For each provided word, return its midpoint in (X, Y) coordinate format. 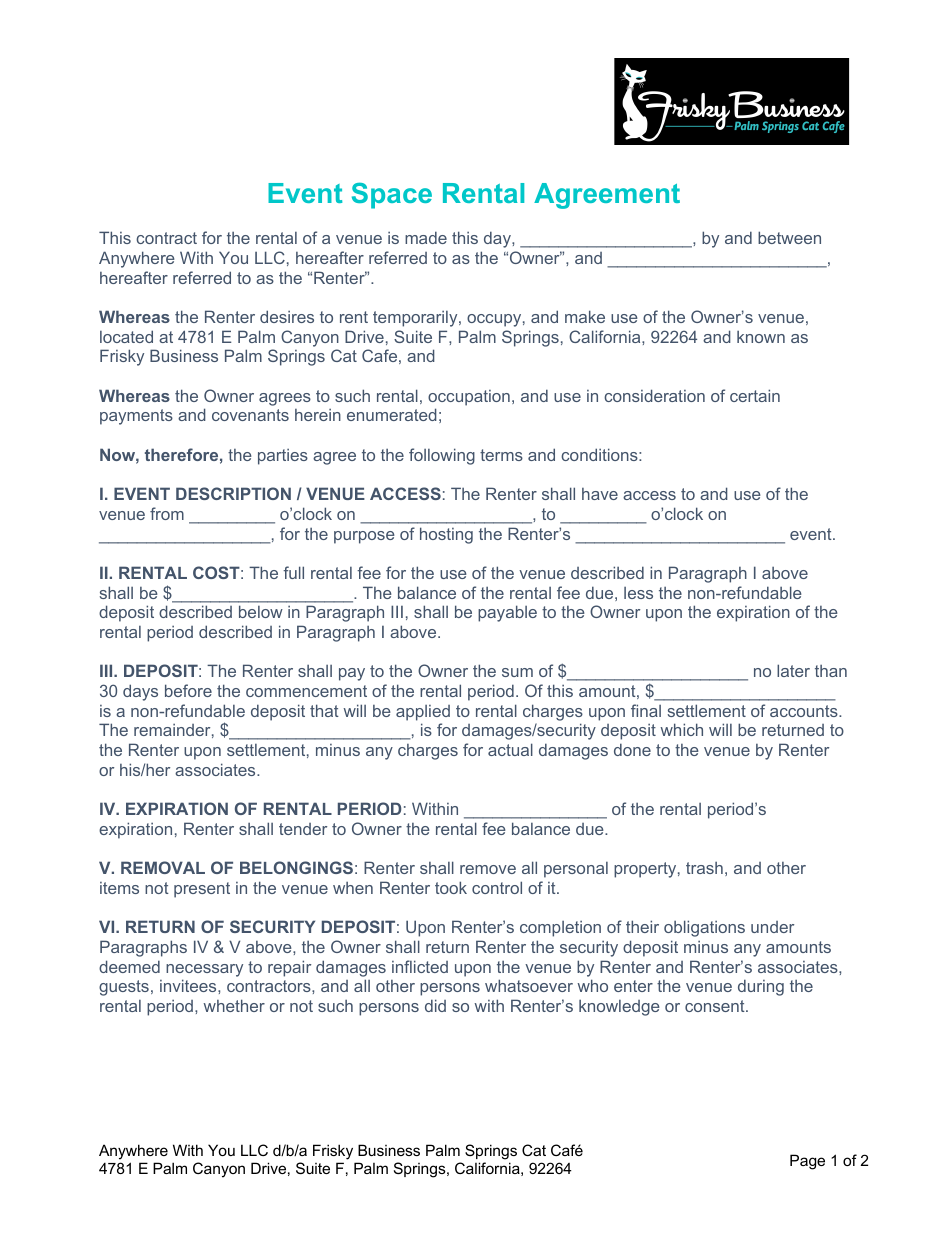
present (202, 890)
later (793, 670)
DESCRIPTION (233, 493)
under (772, 927)
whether (234, 1005)
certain (755, 395)
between (789, 237)
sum (517, 672)
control (497, 887)
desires (287, 316)
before (188, 690)
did (435, 1005)
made (426, 237)
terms (501, 455)
